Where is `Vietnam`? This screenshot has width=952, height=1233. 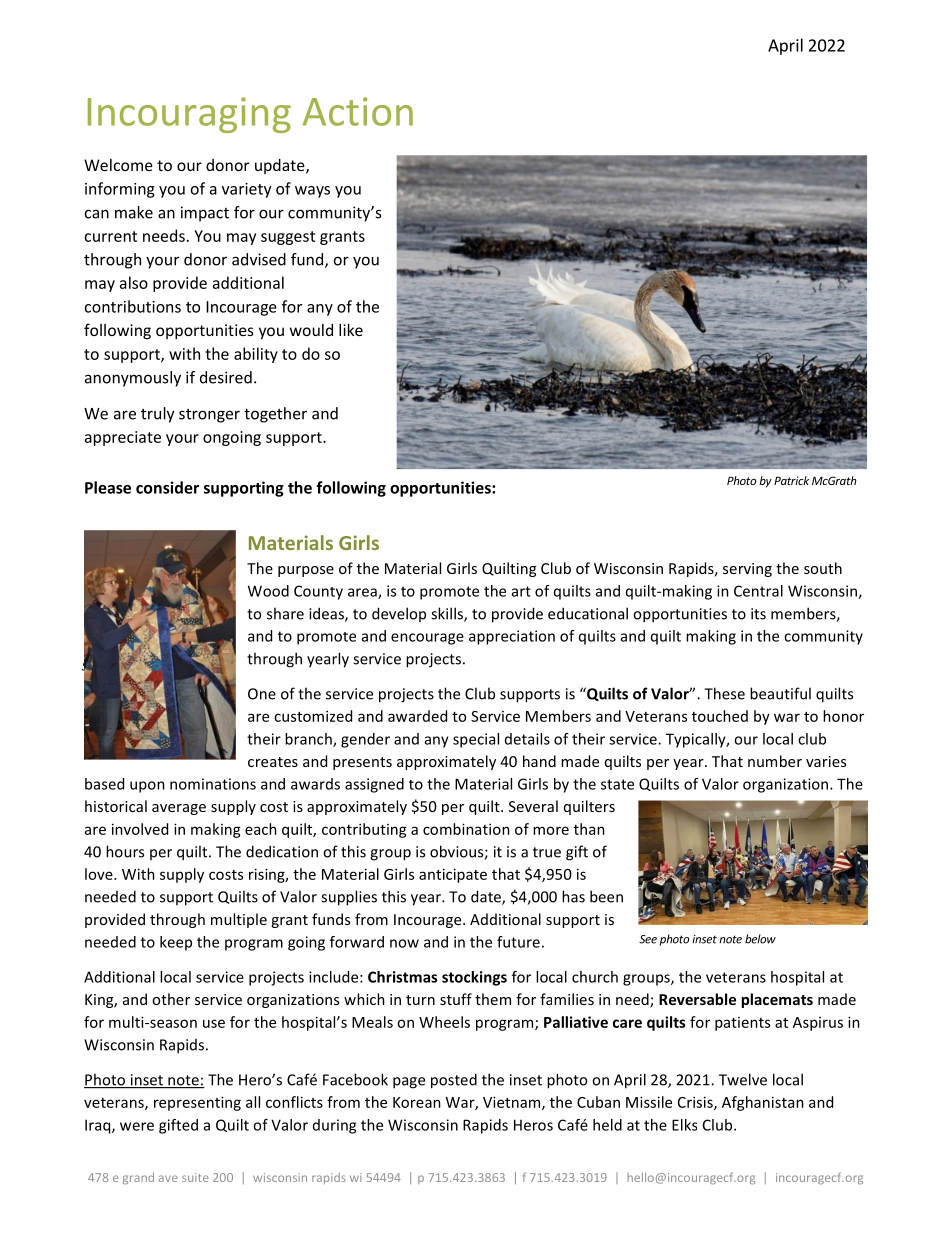
Vietnam is located at coordinates (513, 1103).
